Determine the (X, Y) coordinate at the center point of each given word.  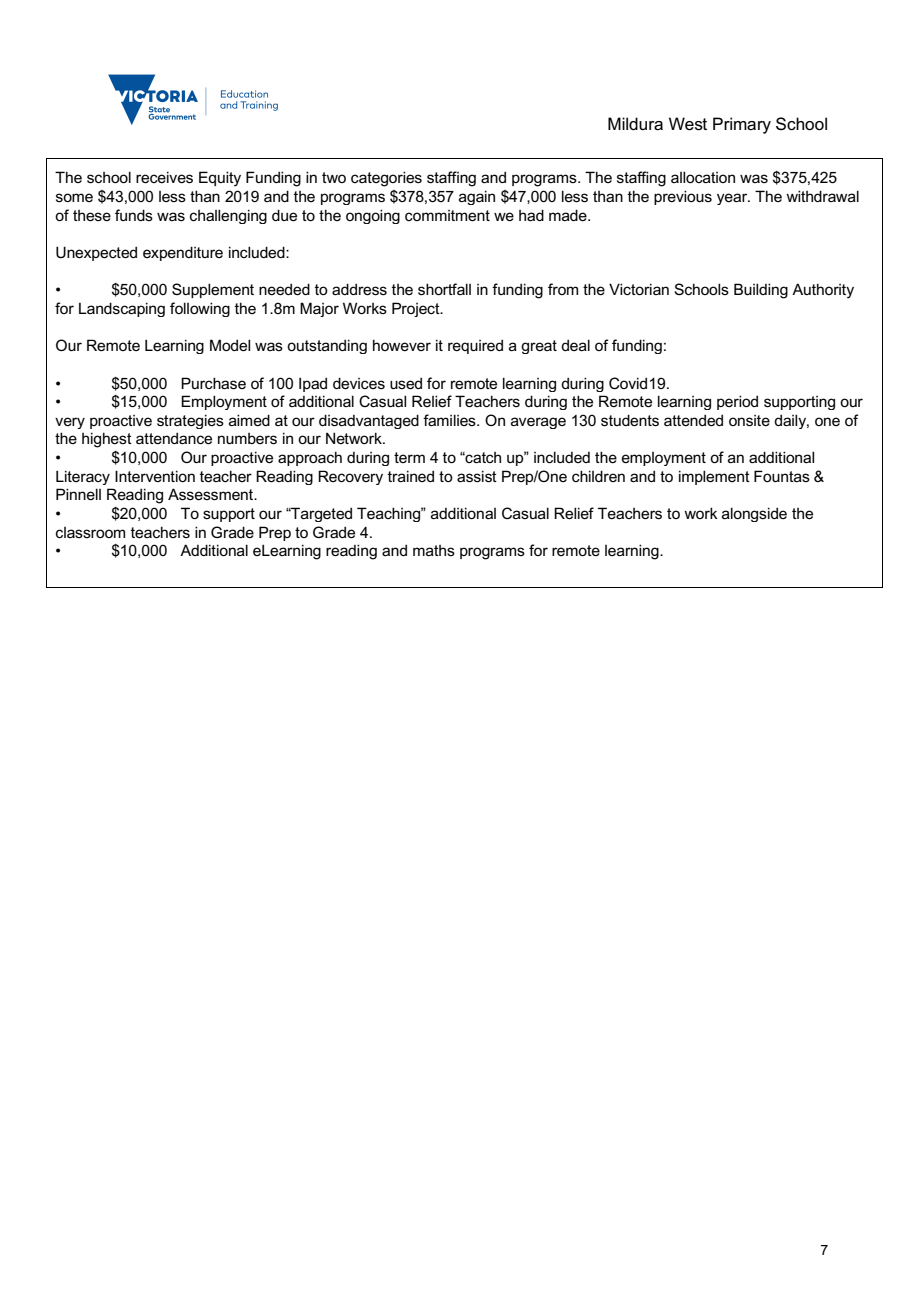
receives (164, 177)
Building (761, 291)
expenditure (183, 253)
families (450, 420)
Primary (742, 125)
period (737, 402)
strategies (190, 421)
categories (386, 179)
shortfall (444, 289)
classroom (90, 532)
